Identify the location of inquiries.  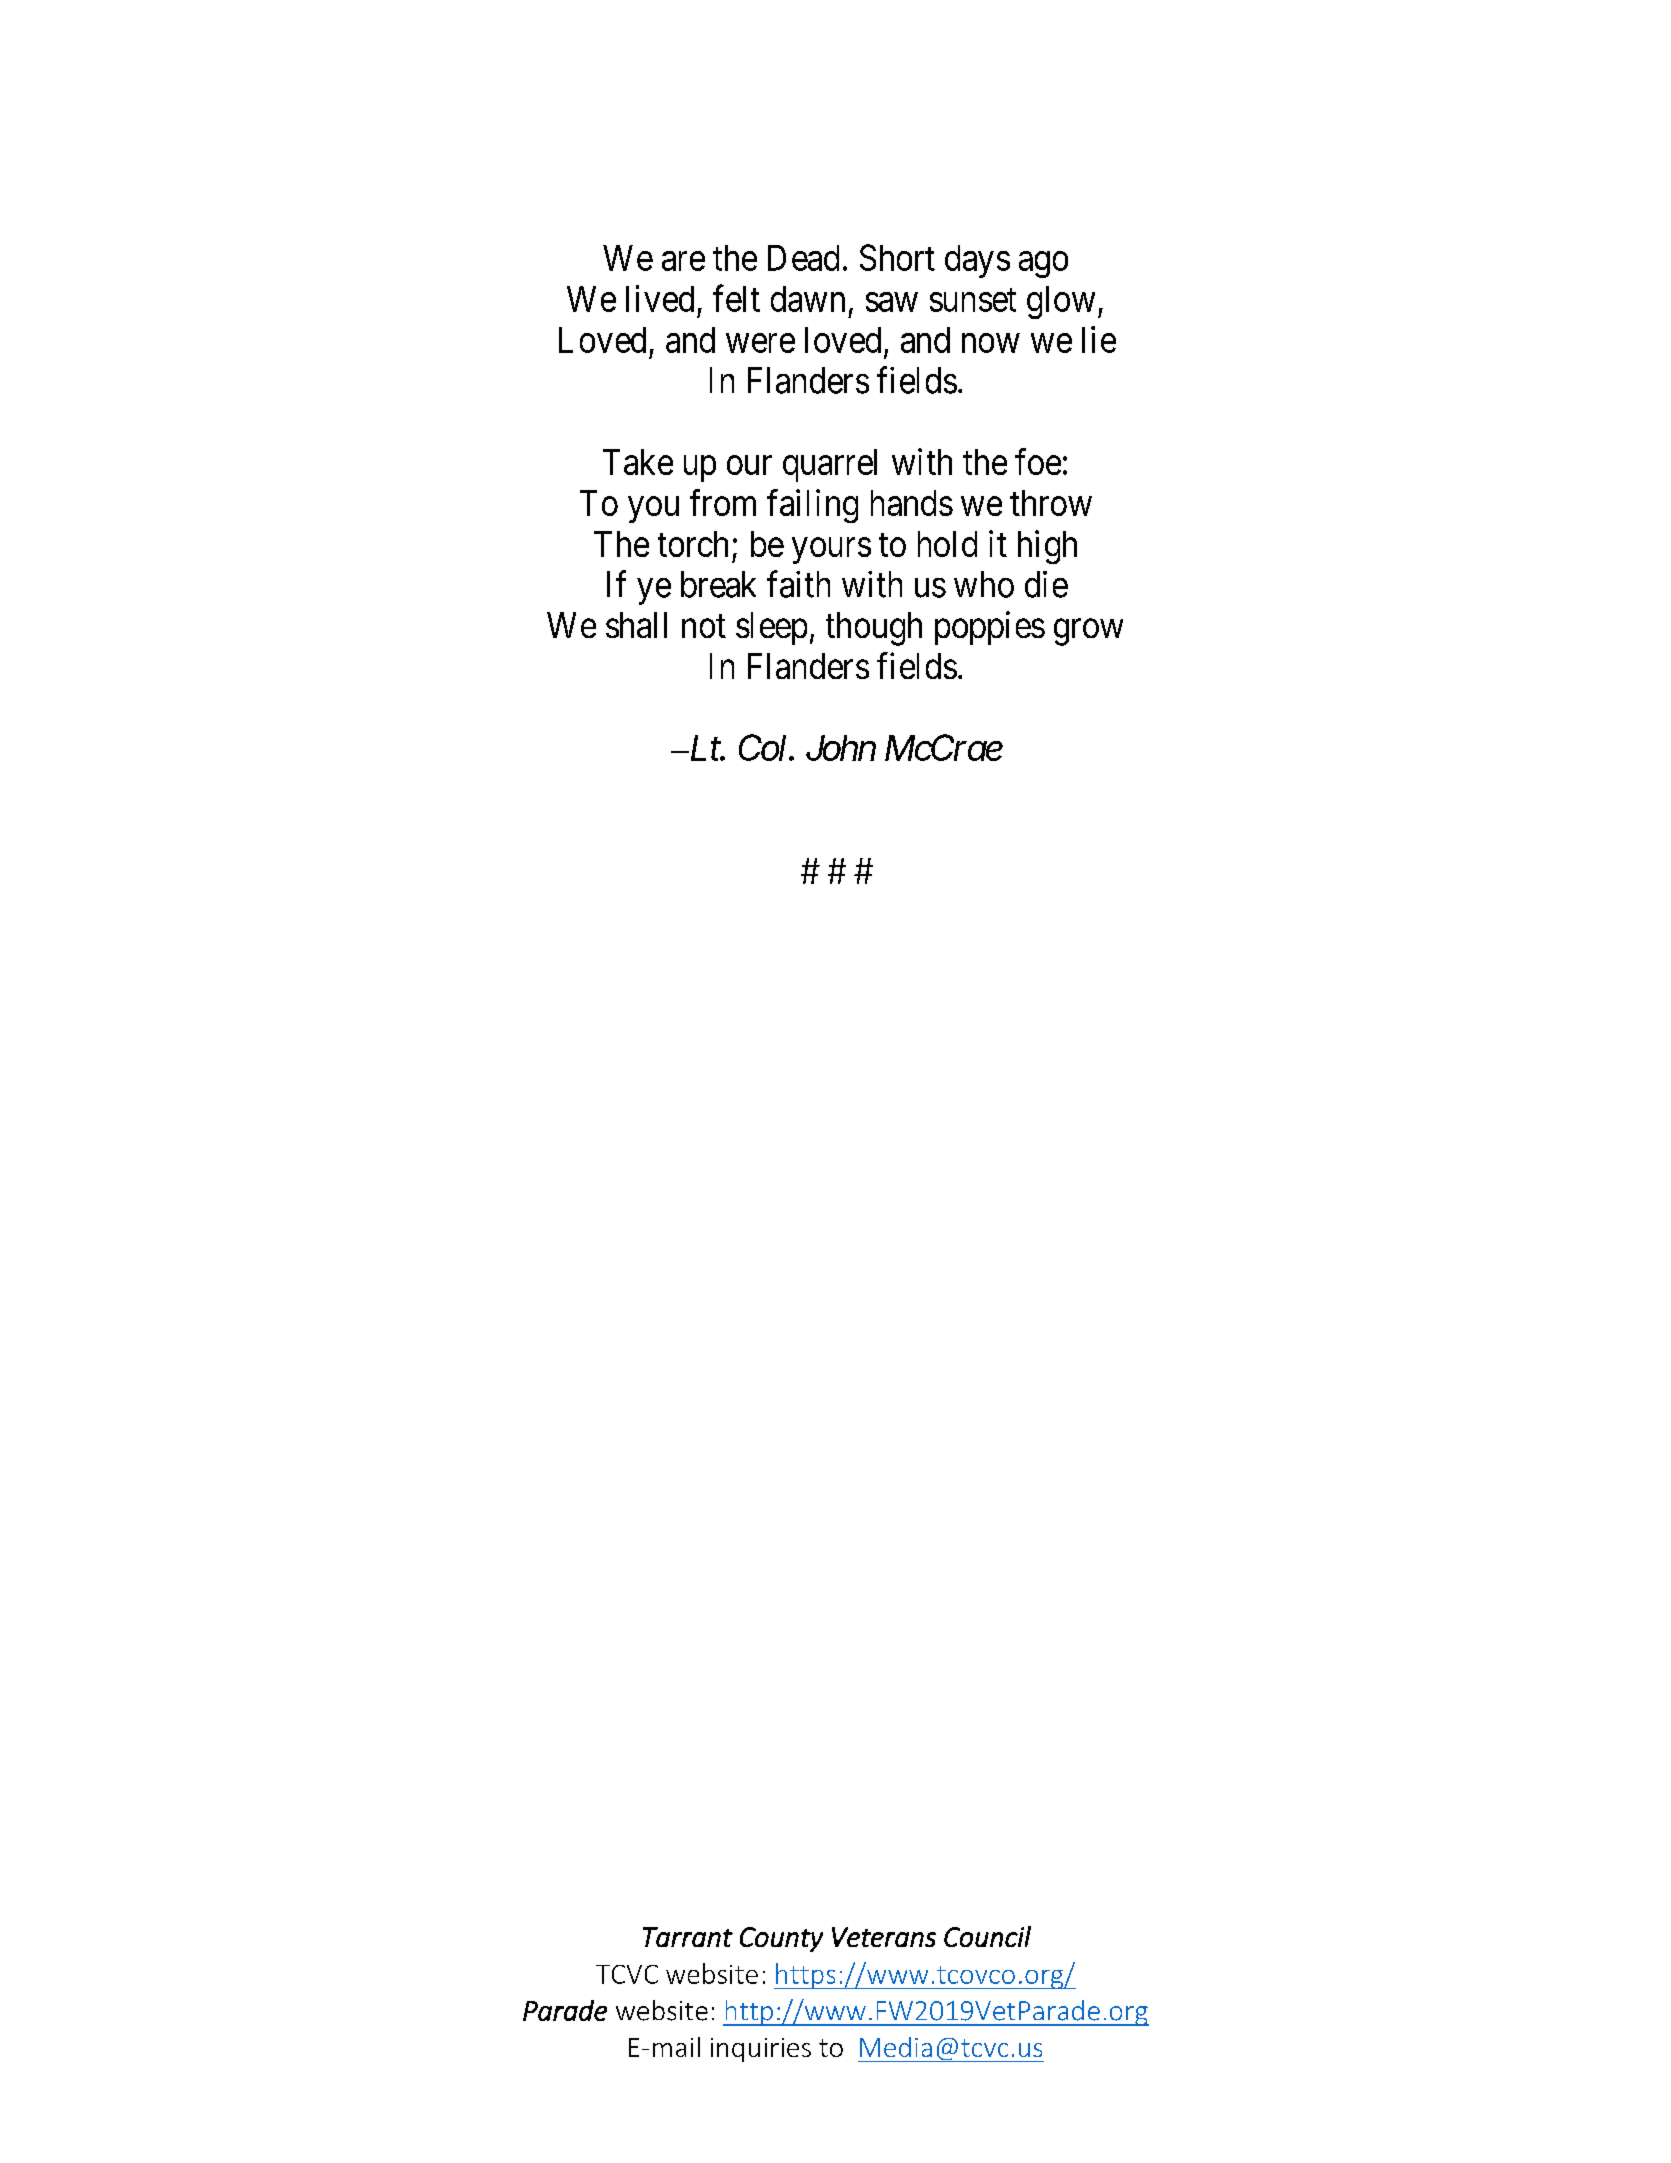
(761, 2050).
